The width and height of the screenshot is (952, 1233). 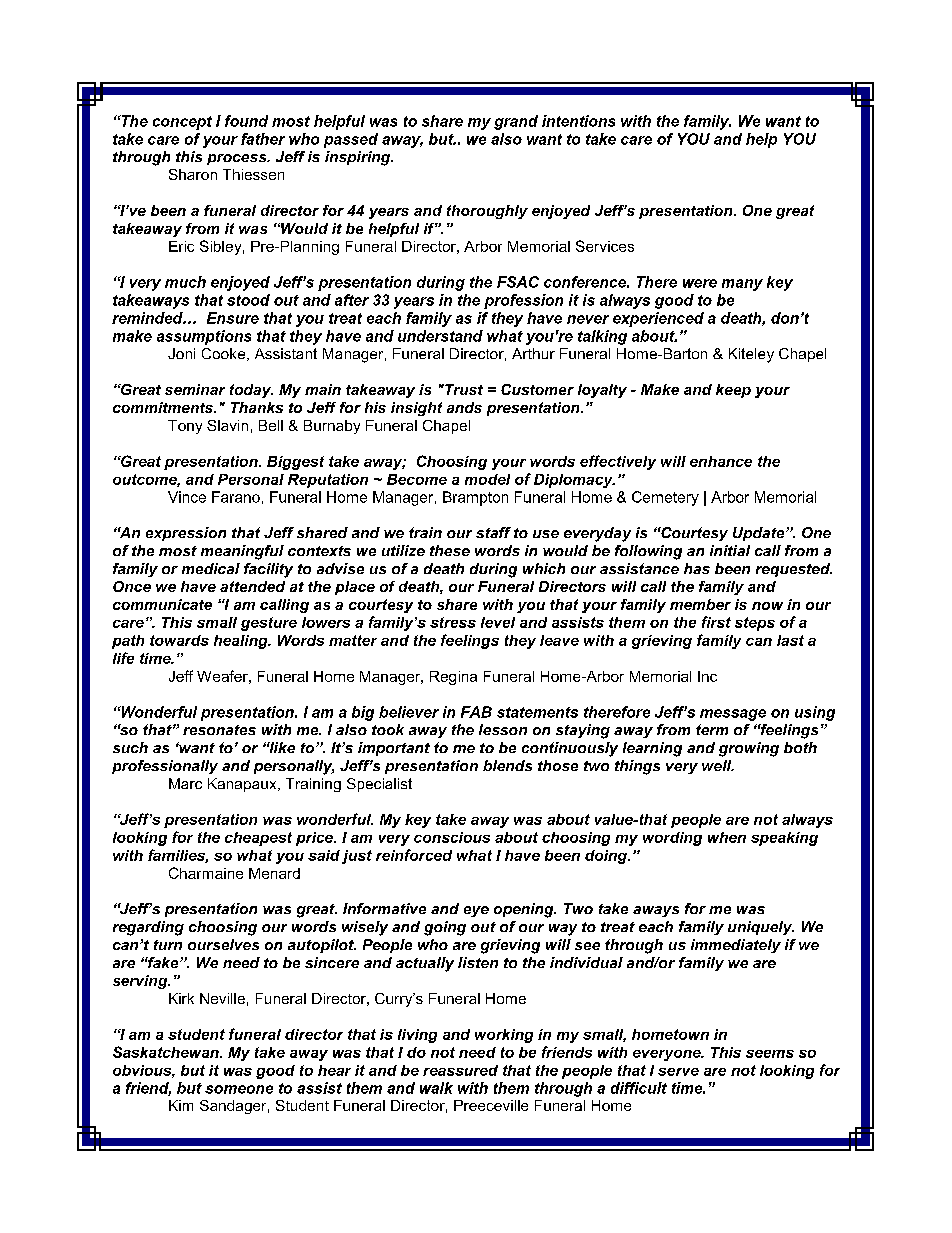 I want to click on expression, so click(x=186, y=534).
